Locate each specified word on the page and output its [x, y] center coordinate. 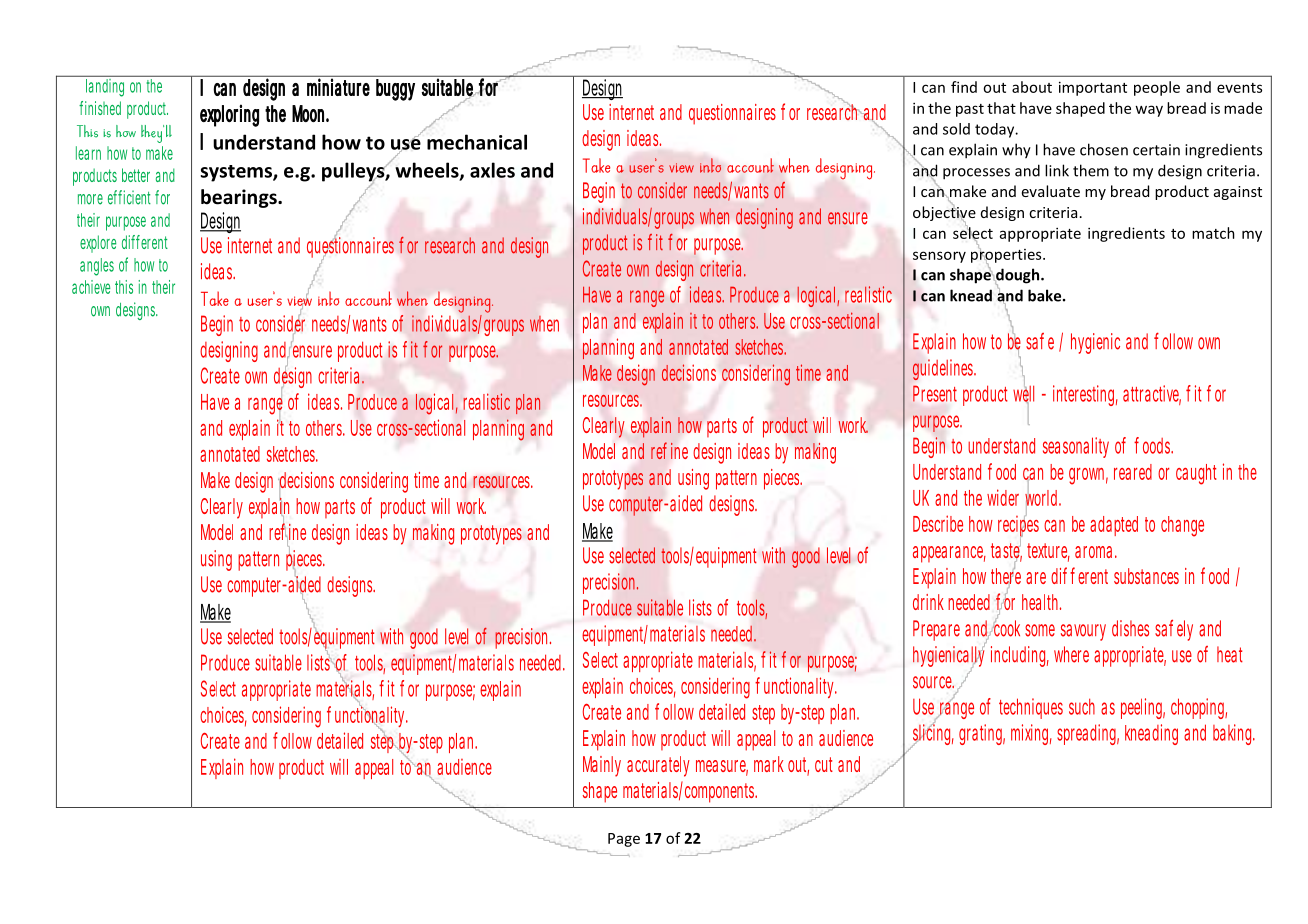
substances [1146, 576]
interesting [1085, 395]
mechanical [477, 142]
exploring [229, 115]
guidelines [944, 369]
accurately [658, 766]
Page [624, 840]
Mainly [602, 766]
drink [928, 602]
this [124, 287]
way [1149, 111]
